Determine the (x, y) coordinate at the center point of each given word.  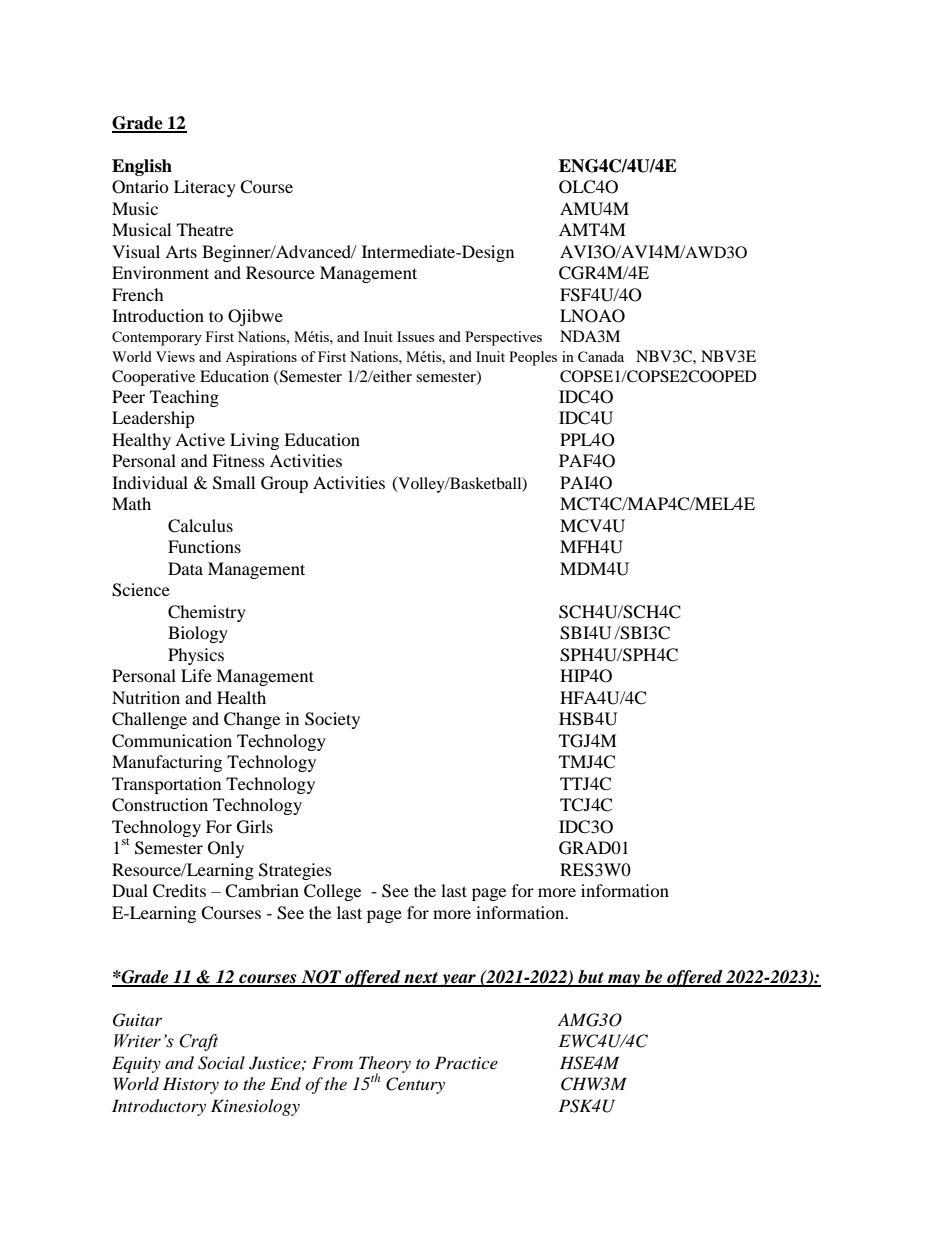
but (591, 978)
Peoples (533, 358)
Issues (415, 336)
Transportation (166, 785)
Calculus (200, 526)
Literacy (205, 188)
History (191, 1085)
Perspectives (503, 338)
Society (332, 720)
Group (284, 484)
